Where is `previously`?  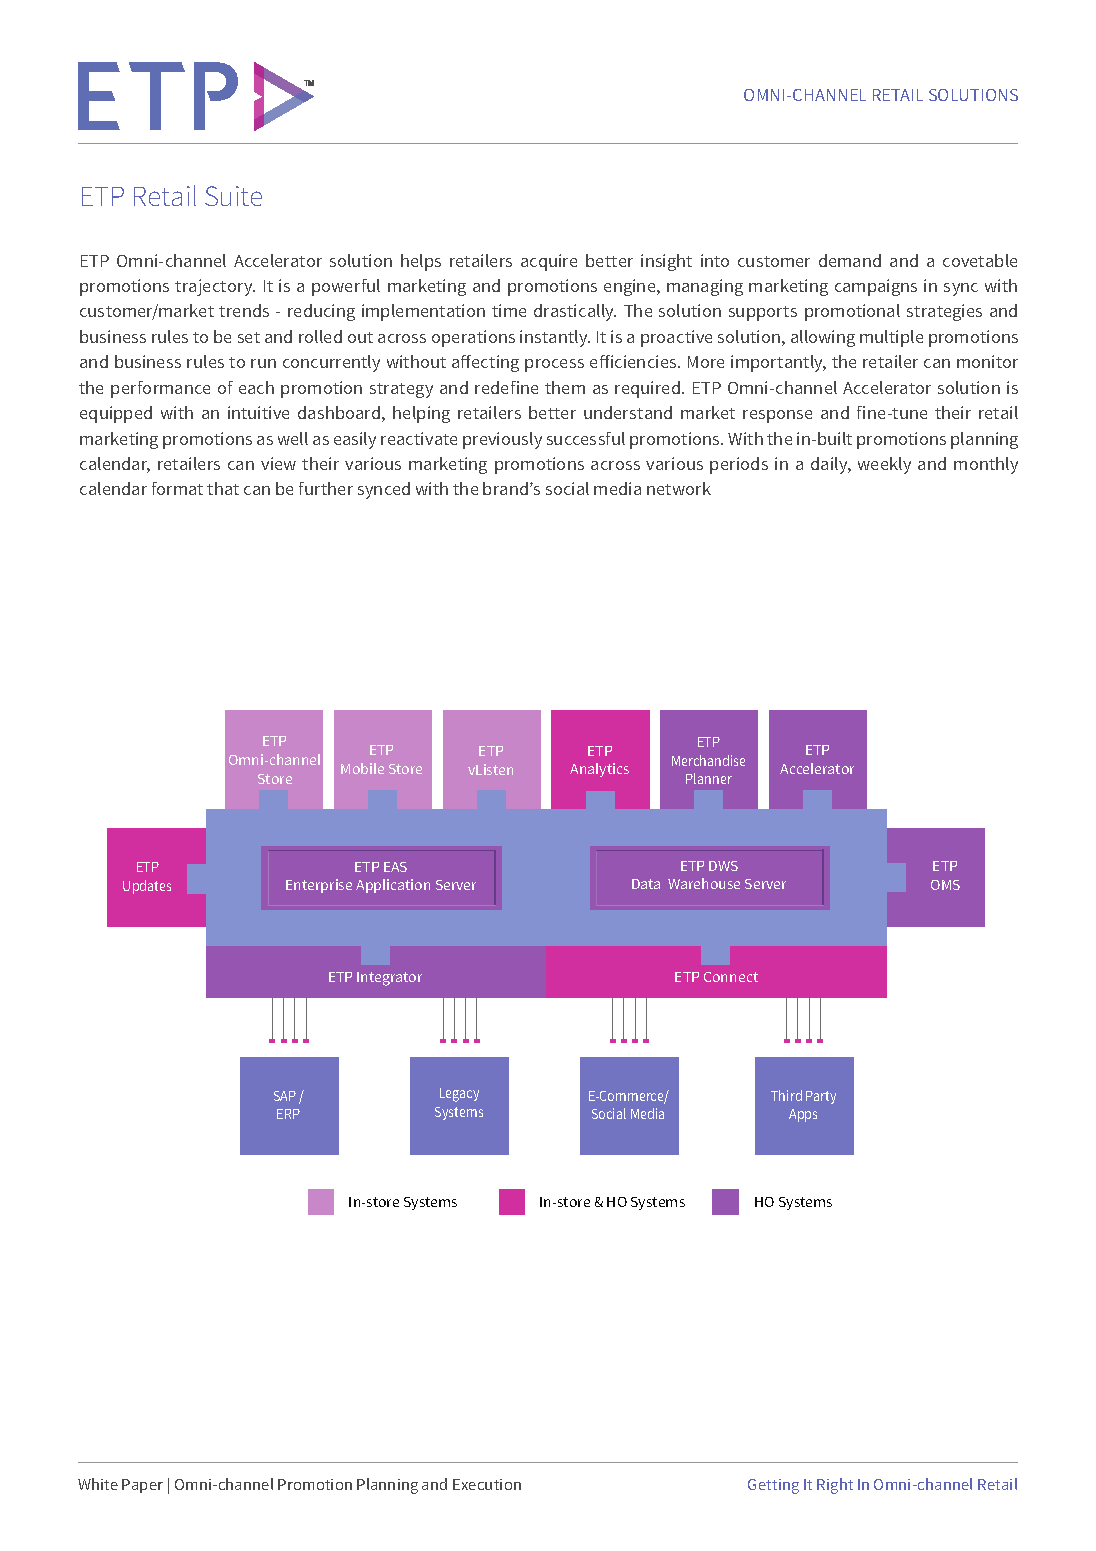 previously is located at coordinates (502, 440).
